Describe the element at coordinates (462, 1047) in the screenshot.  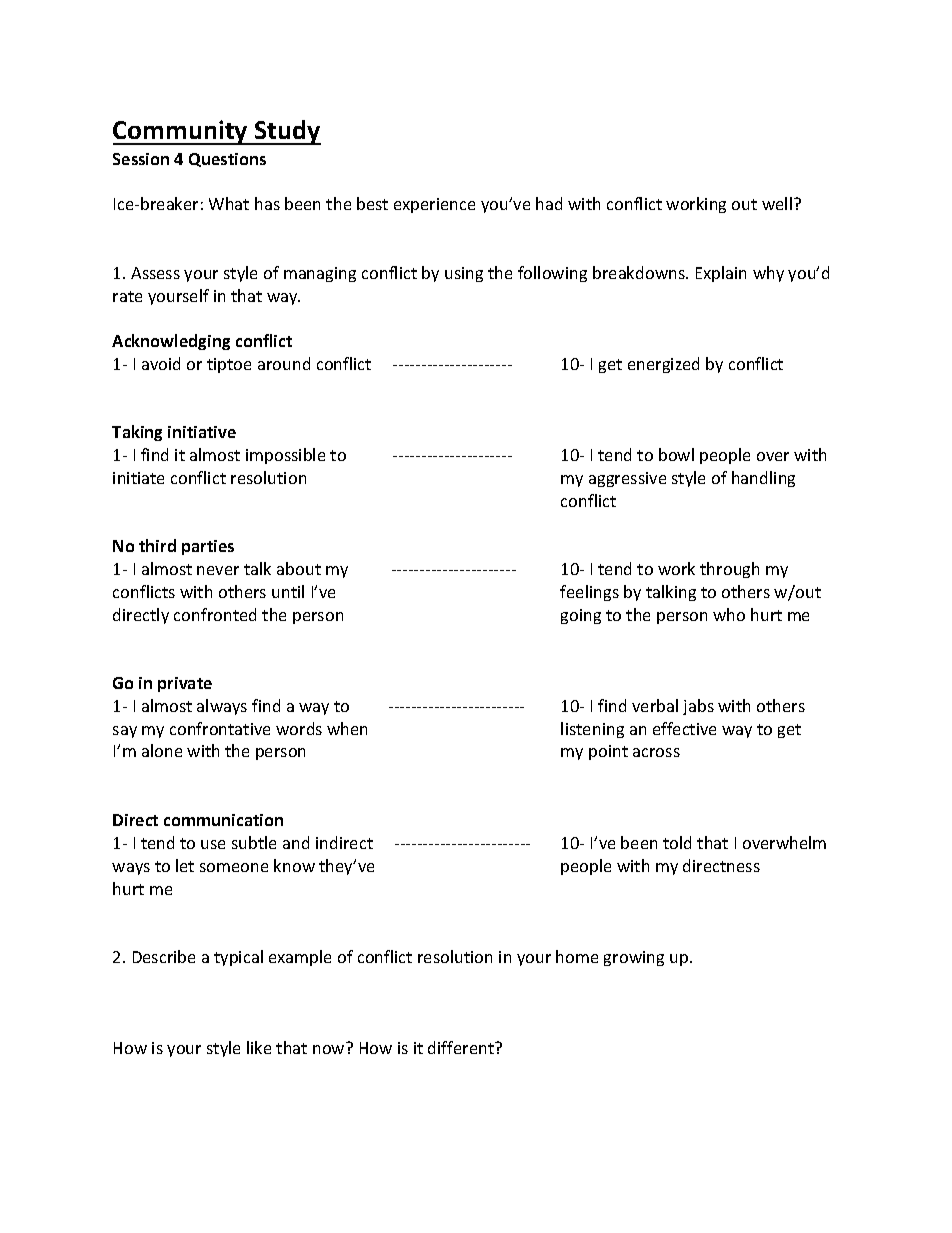
I see `different` at that location.
